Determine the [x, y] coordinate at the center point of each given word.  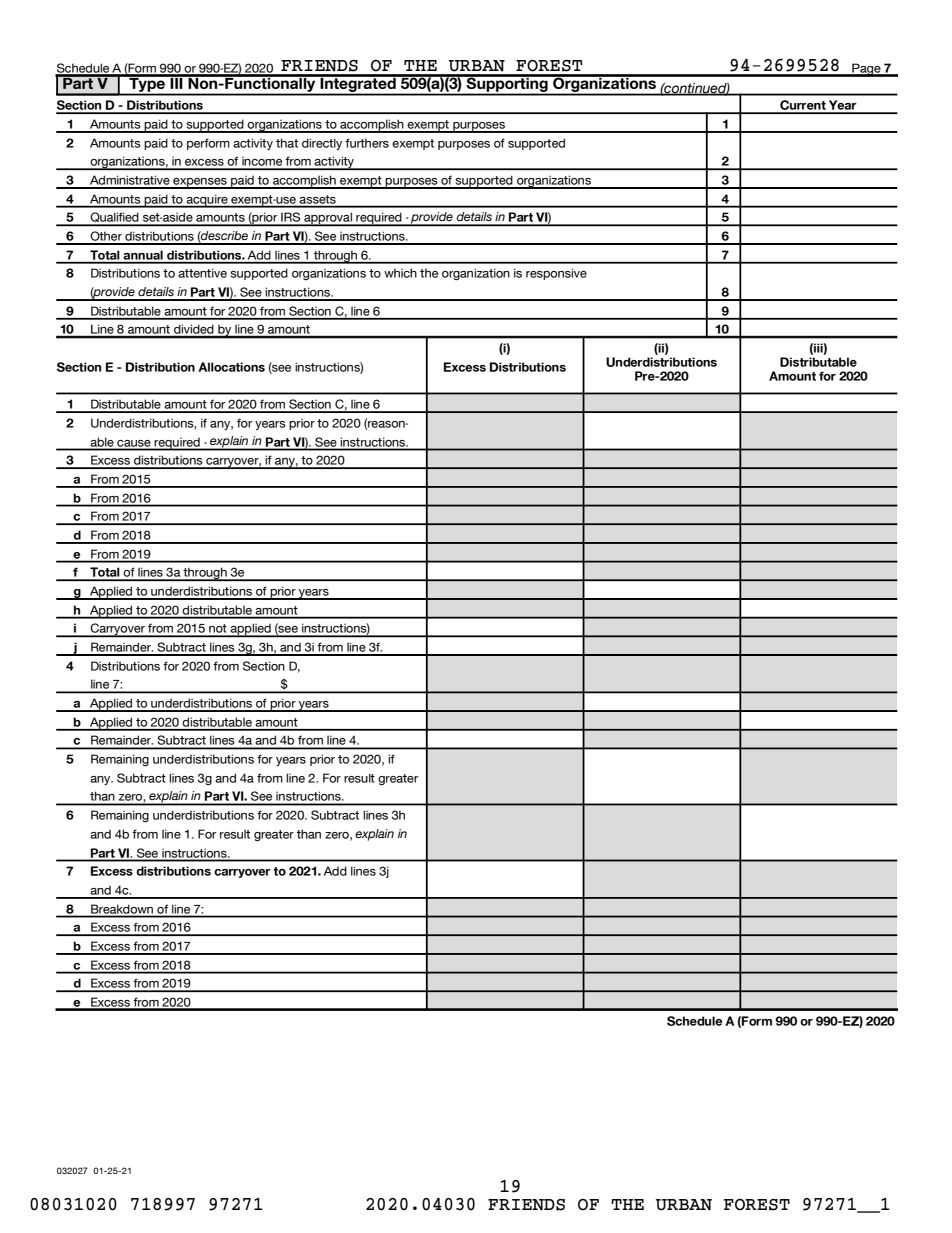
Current [803, 106]
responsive [556, 274]
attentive [202, 273]
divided [194, 331]
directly [322, 144]
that [287, 143]
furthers [367, 143]
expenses [200, 183]
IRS [291, 218]
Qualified [114, 218]
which [400, 273]
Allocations [231, 367]
